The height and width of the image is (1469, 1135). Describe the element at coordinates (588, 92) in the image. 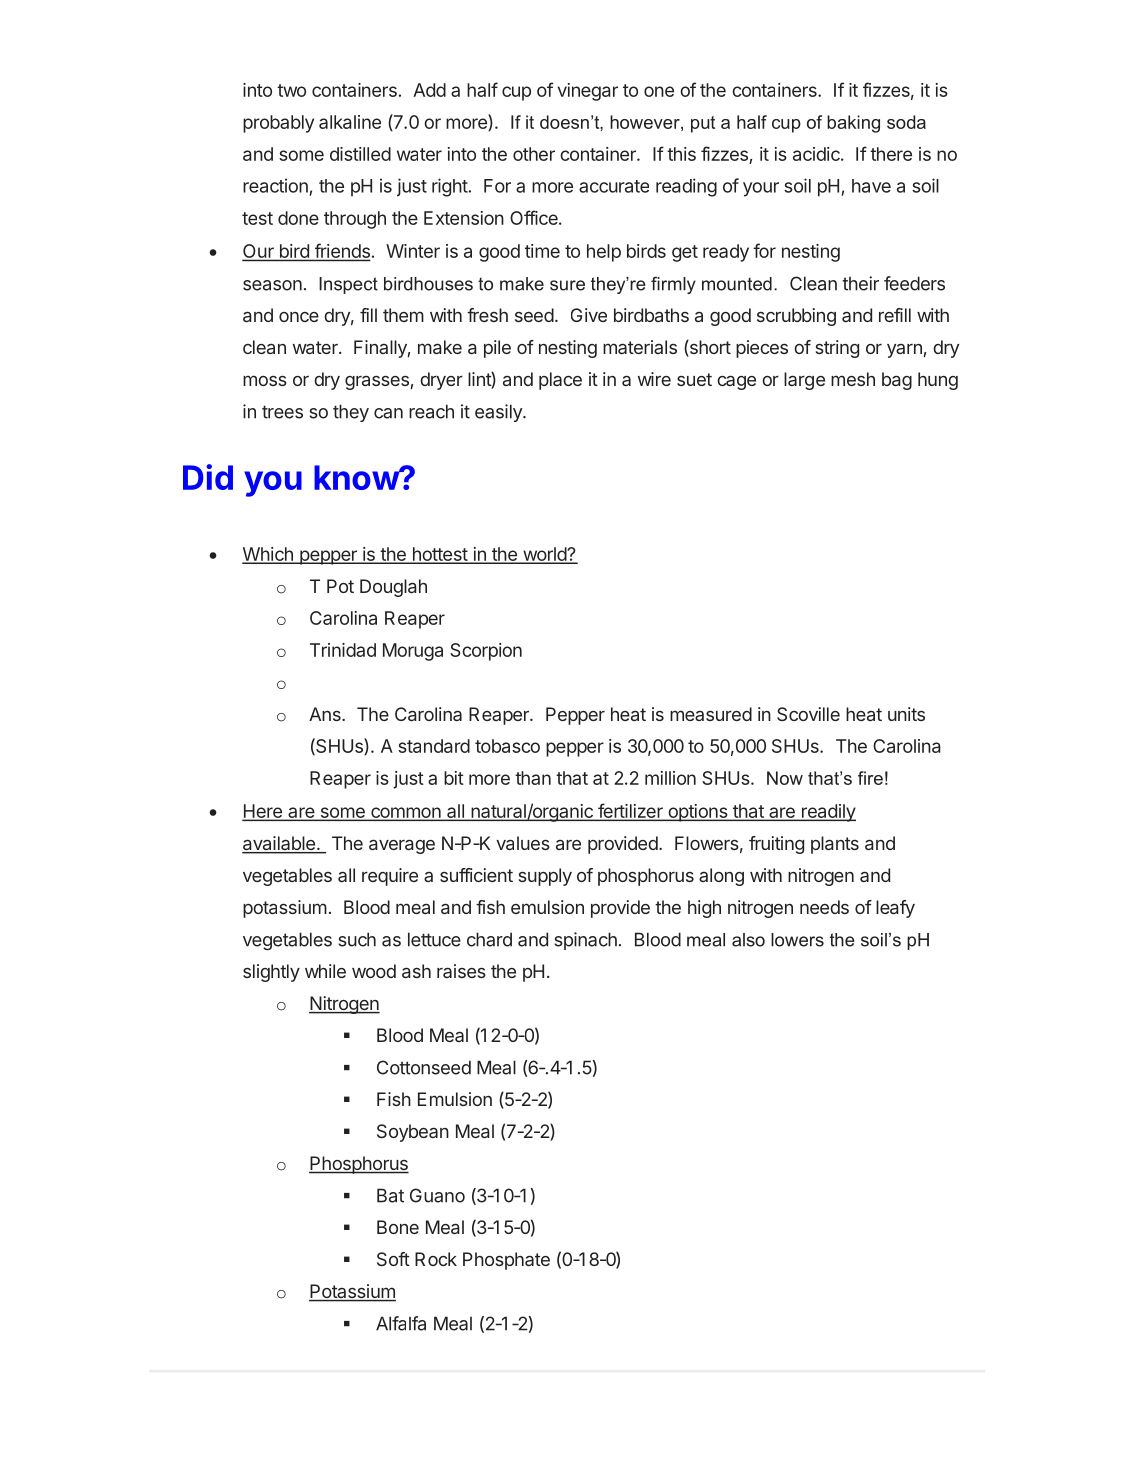

I see `vinegar` at that location.
